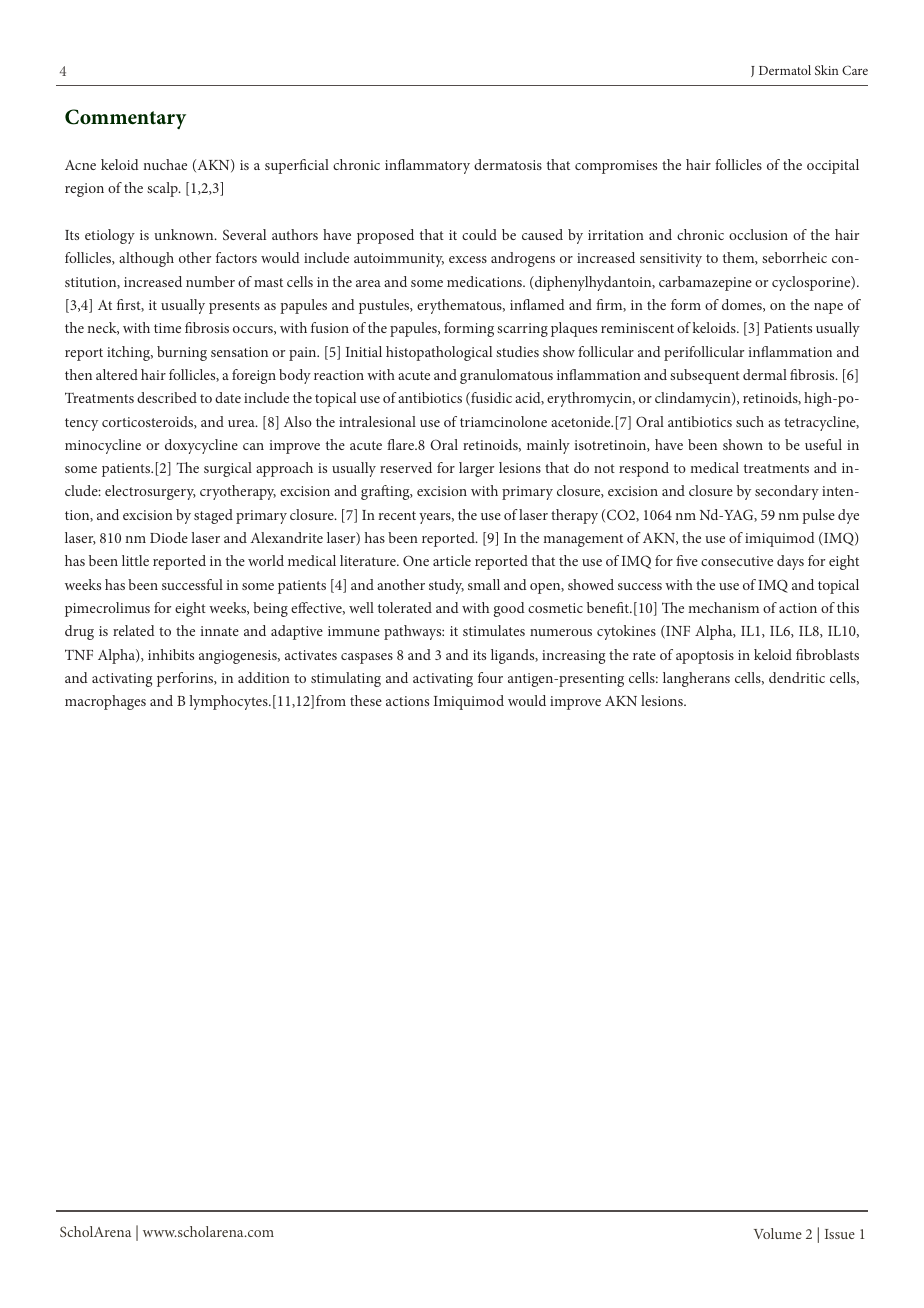 This screenshot has height=1308, width=924. What do you see at coordinates (785, 70) in the screenshot?
I see `Dermatol` at bounding box center [785, 70].
